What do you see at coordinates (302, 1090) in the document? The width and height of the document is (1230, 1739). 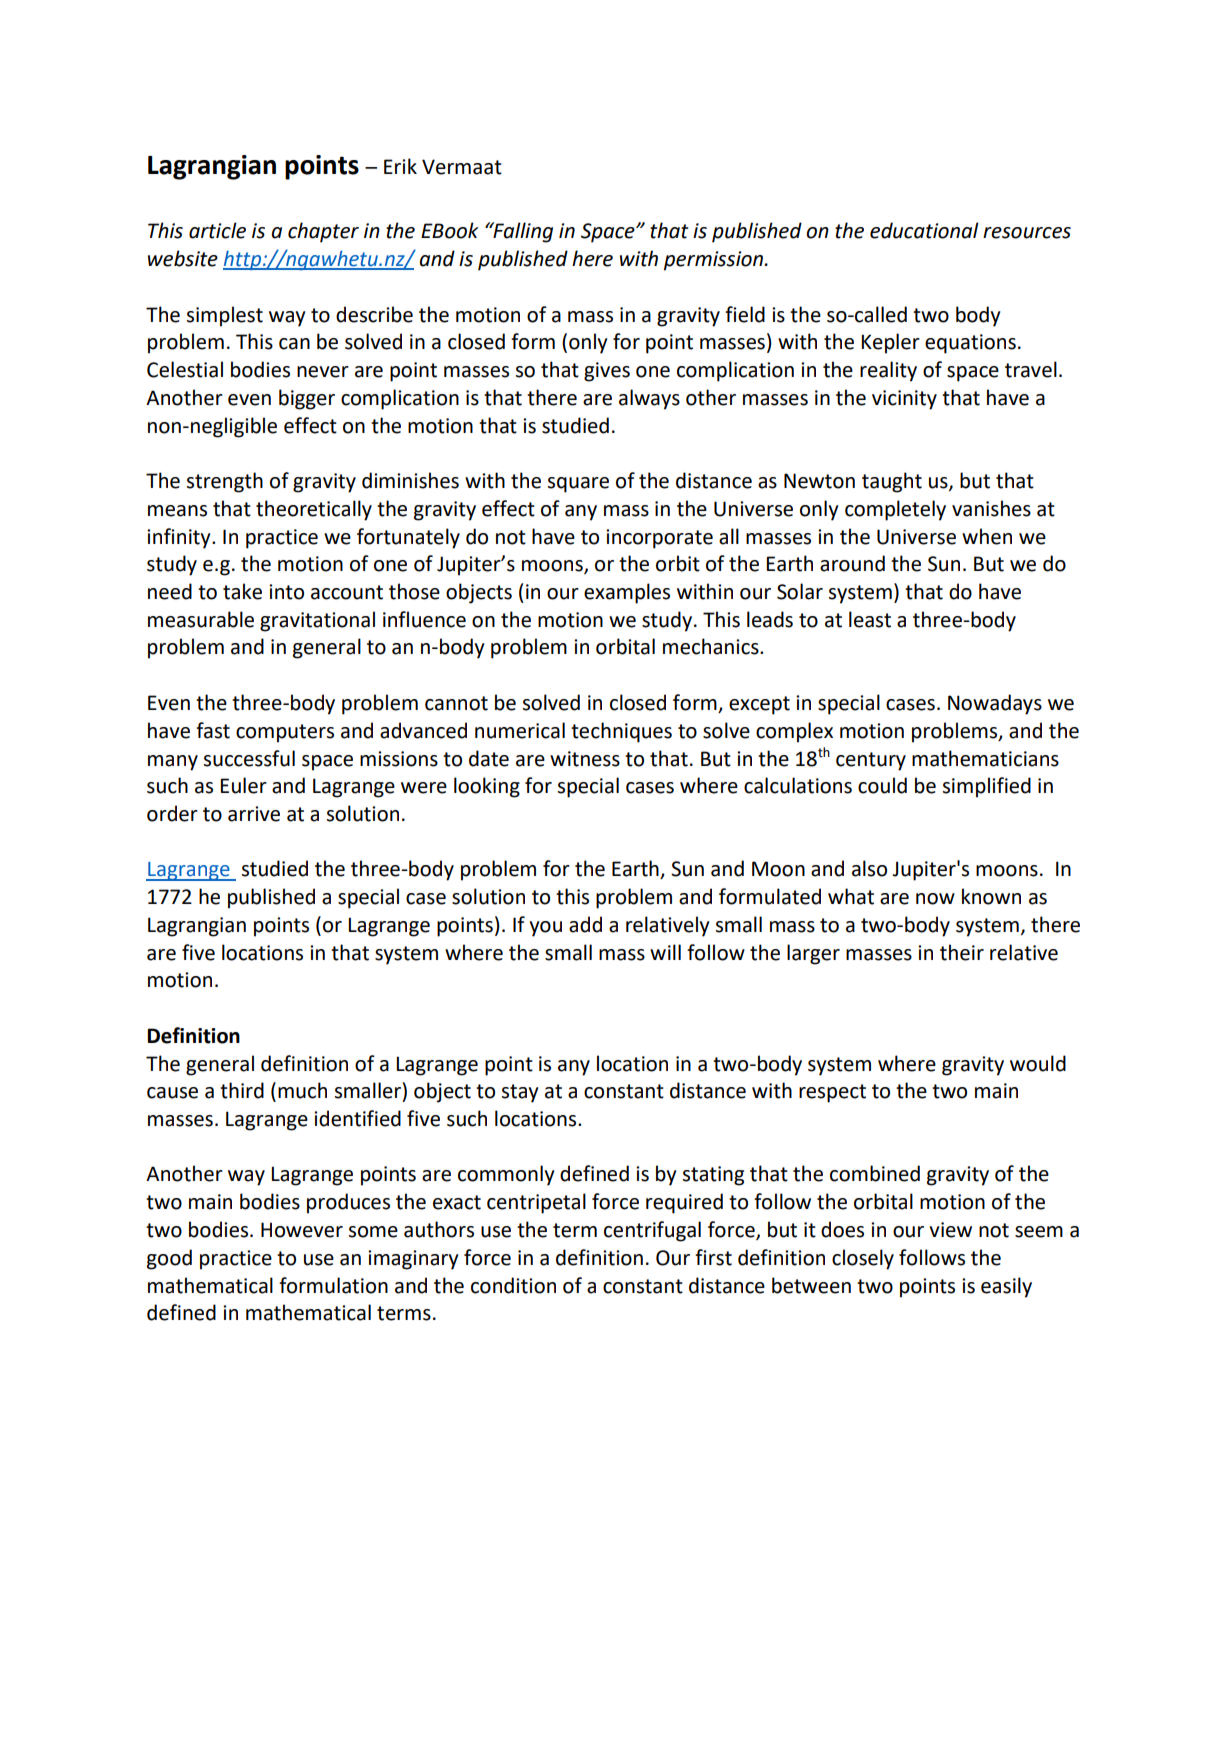 I see `much` at bounding box center [302, 1090].
